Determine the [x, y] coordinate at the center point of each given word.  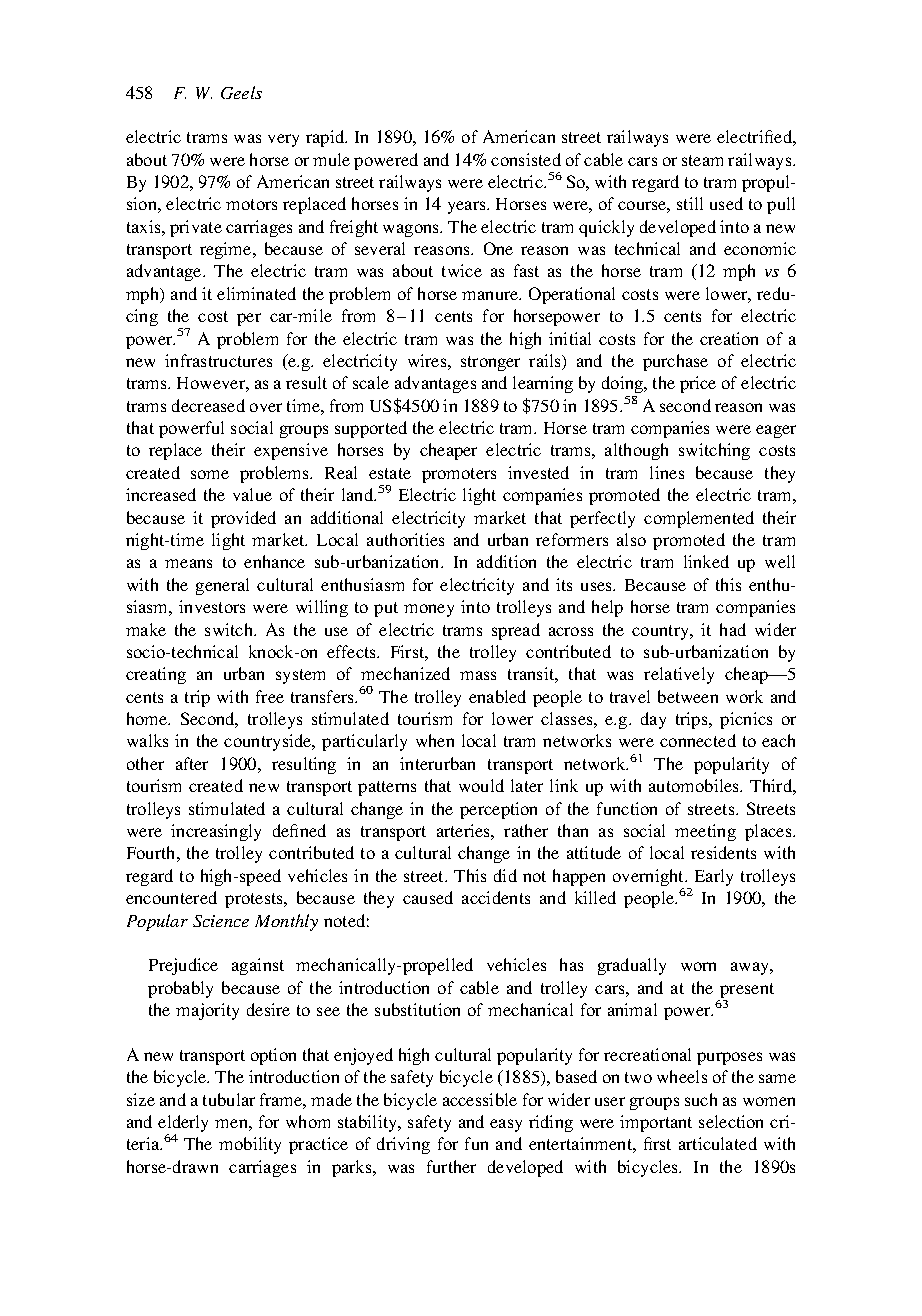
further [451, 1166]
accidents [496, 897]
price [698, 384]
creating [156, 675]
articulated [718, 1143]
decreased [208, 405]
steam [702, 160]
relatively [679, 675]
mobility [250, 1145]
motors [251, 204]
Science [221, 921]
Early [714, 877]
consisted [526, 159]
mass [478, 675]
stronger [490, 363]
